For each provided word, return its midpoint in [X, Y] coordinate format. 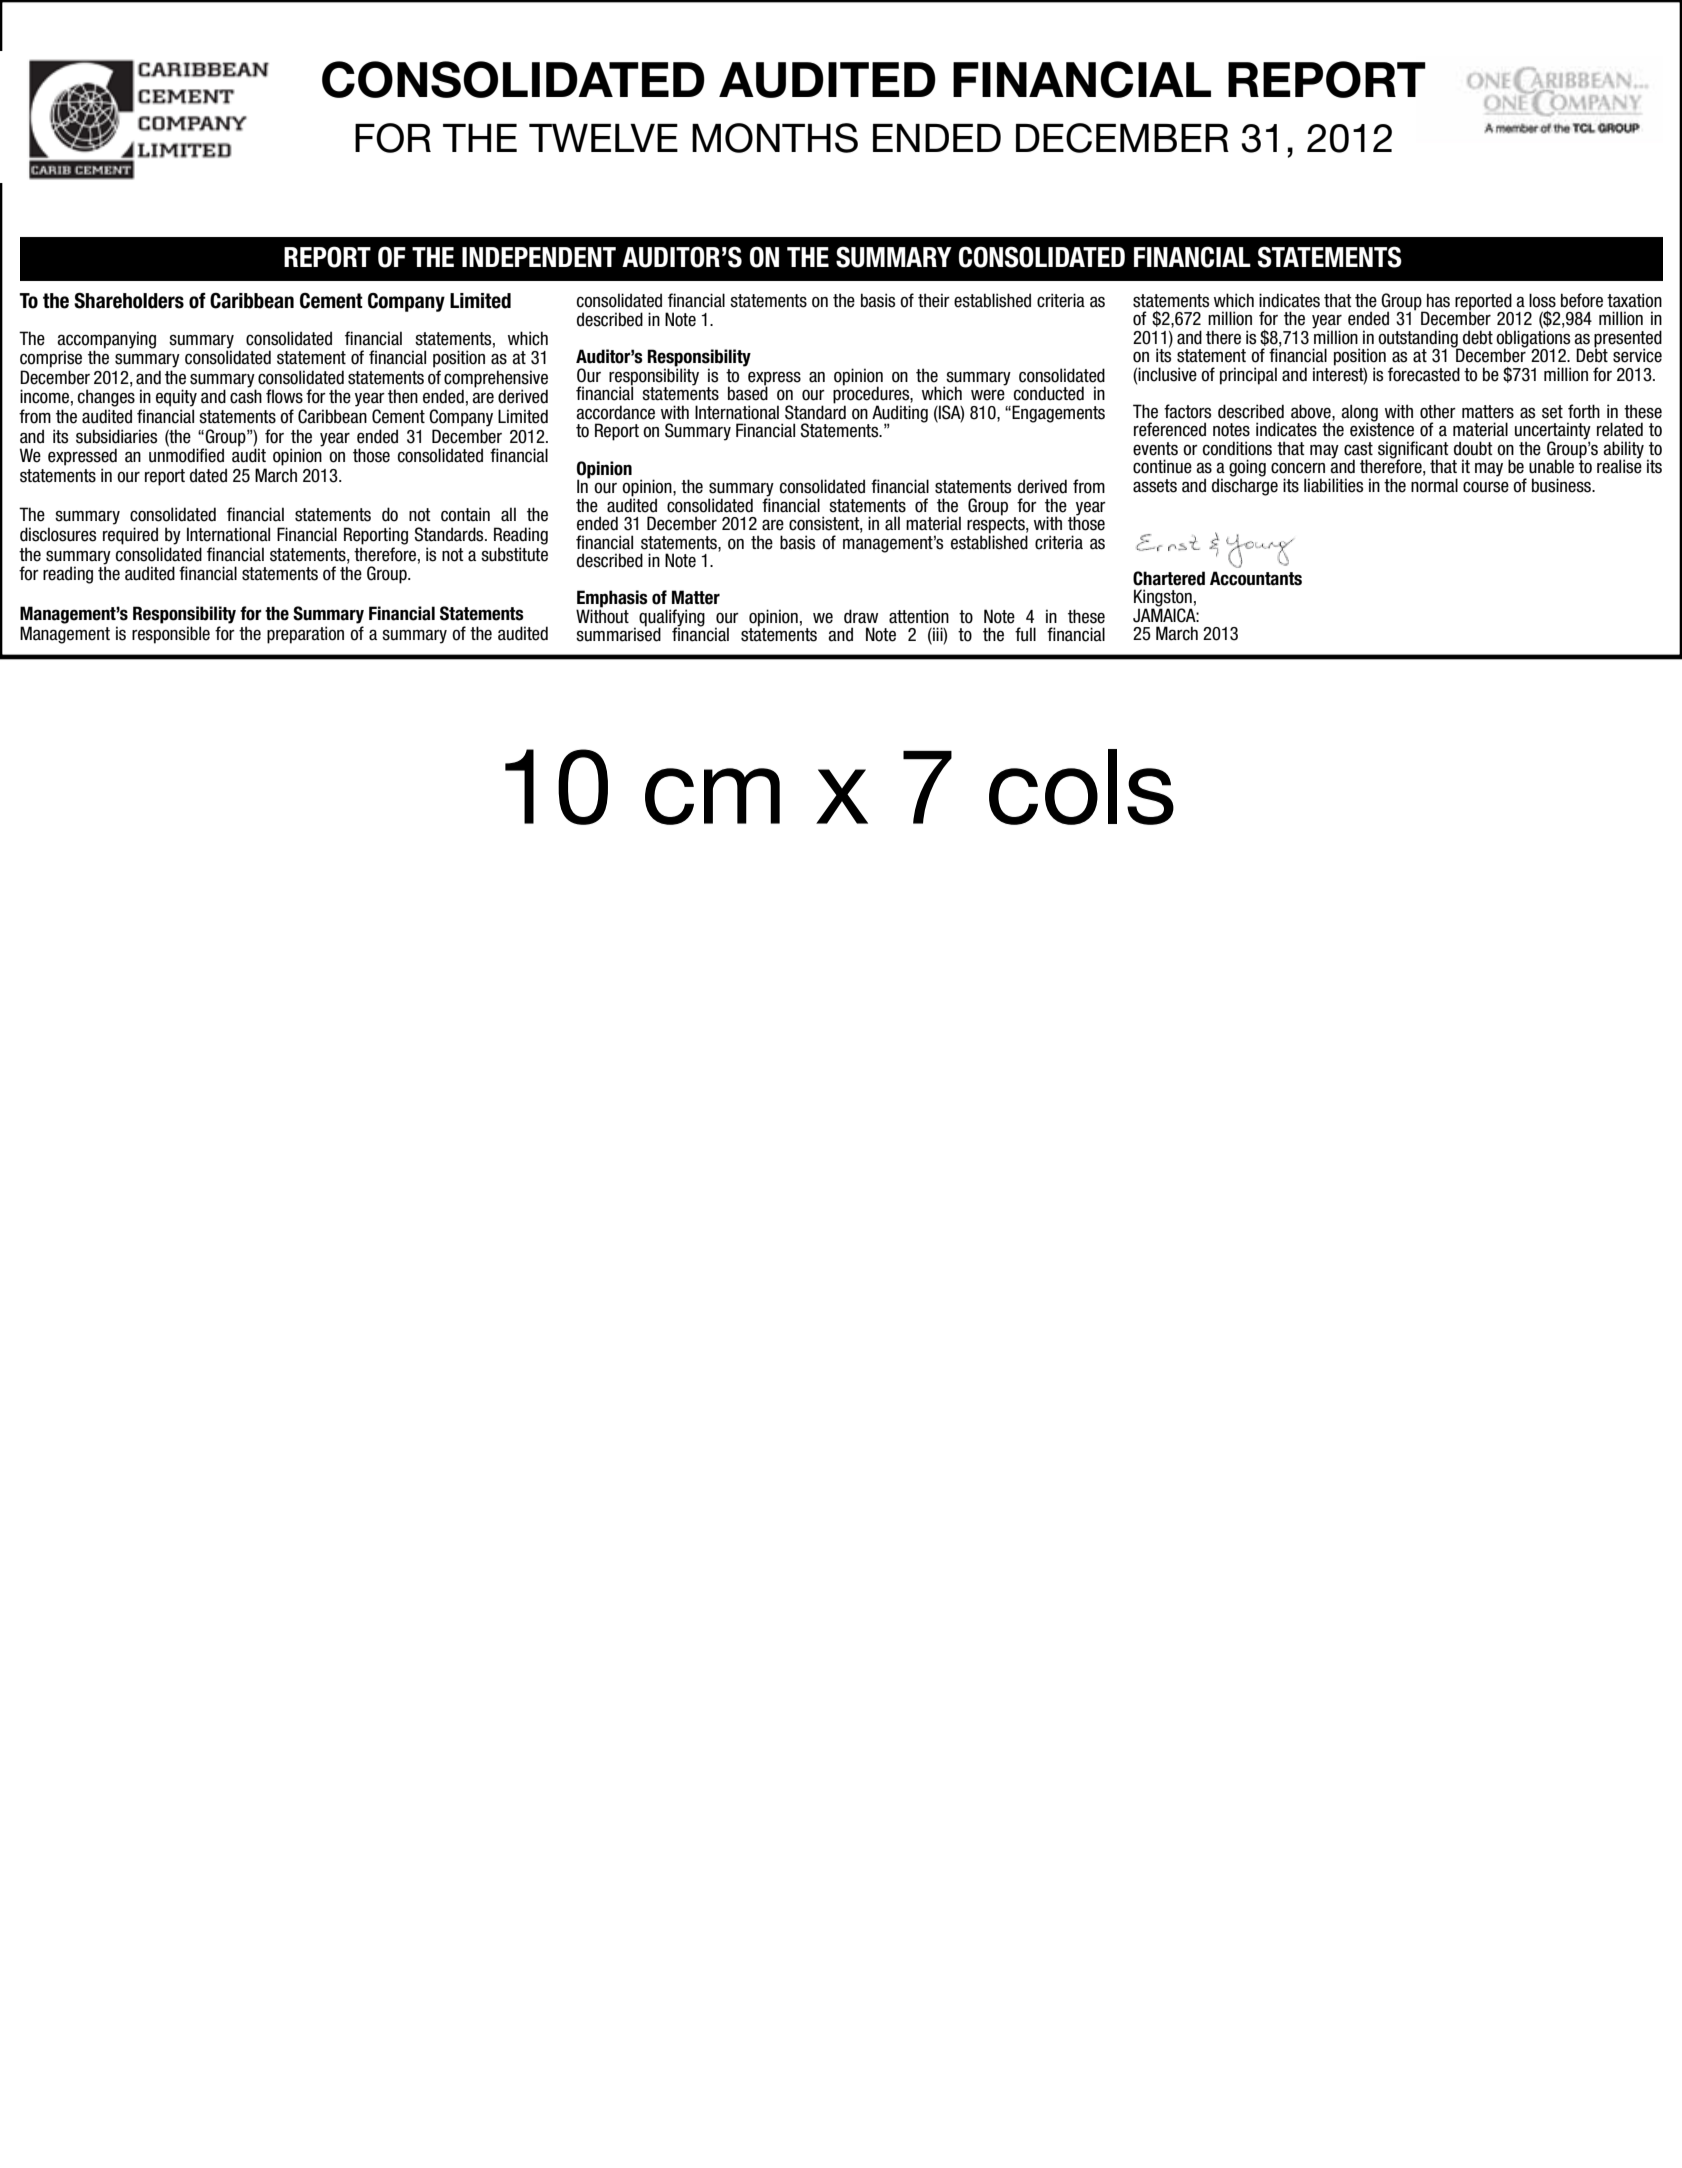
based [748, 393]
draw [861, 616]
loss [1542, 300]
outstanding [1419, 339]
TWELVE [603, 138]
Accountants [1256, 578]
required [130, 536]
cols [1081, 787]
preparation [305, 635]
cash [246, 396]
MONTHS [775, 138]
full [1025, 634]
